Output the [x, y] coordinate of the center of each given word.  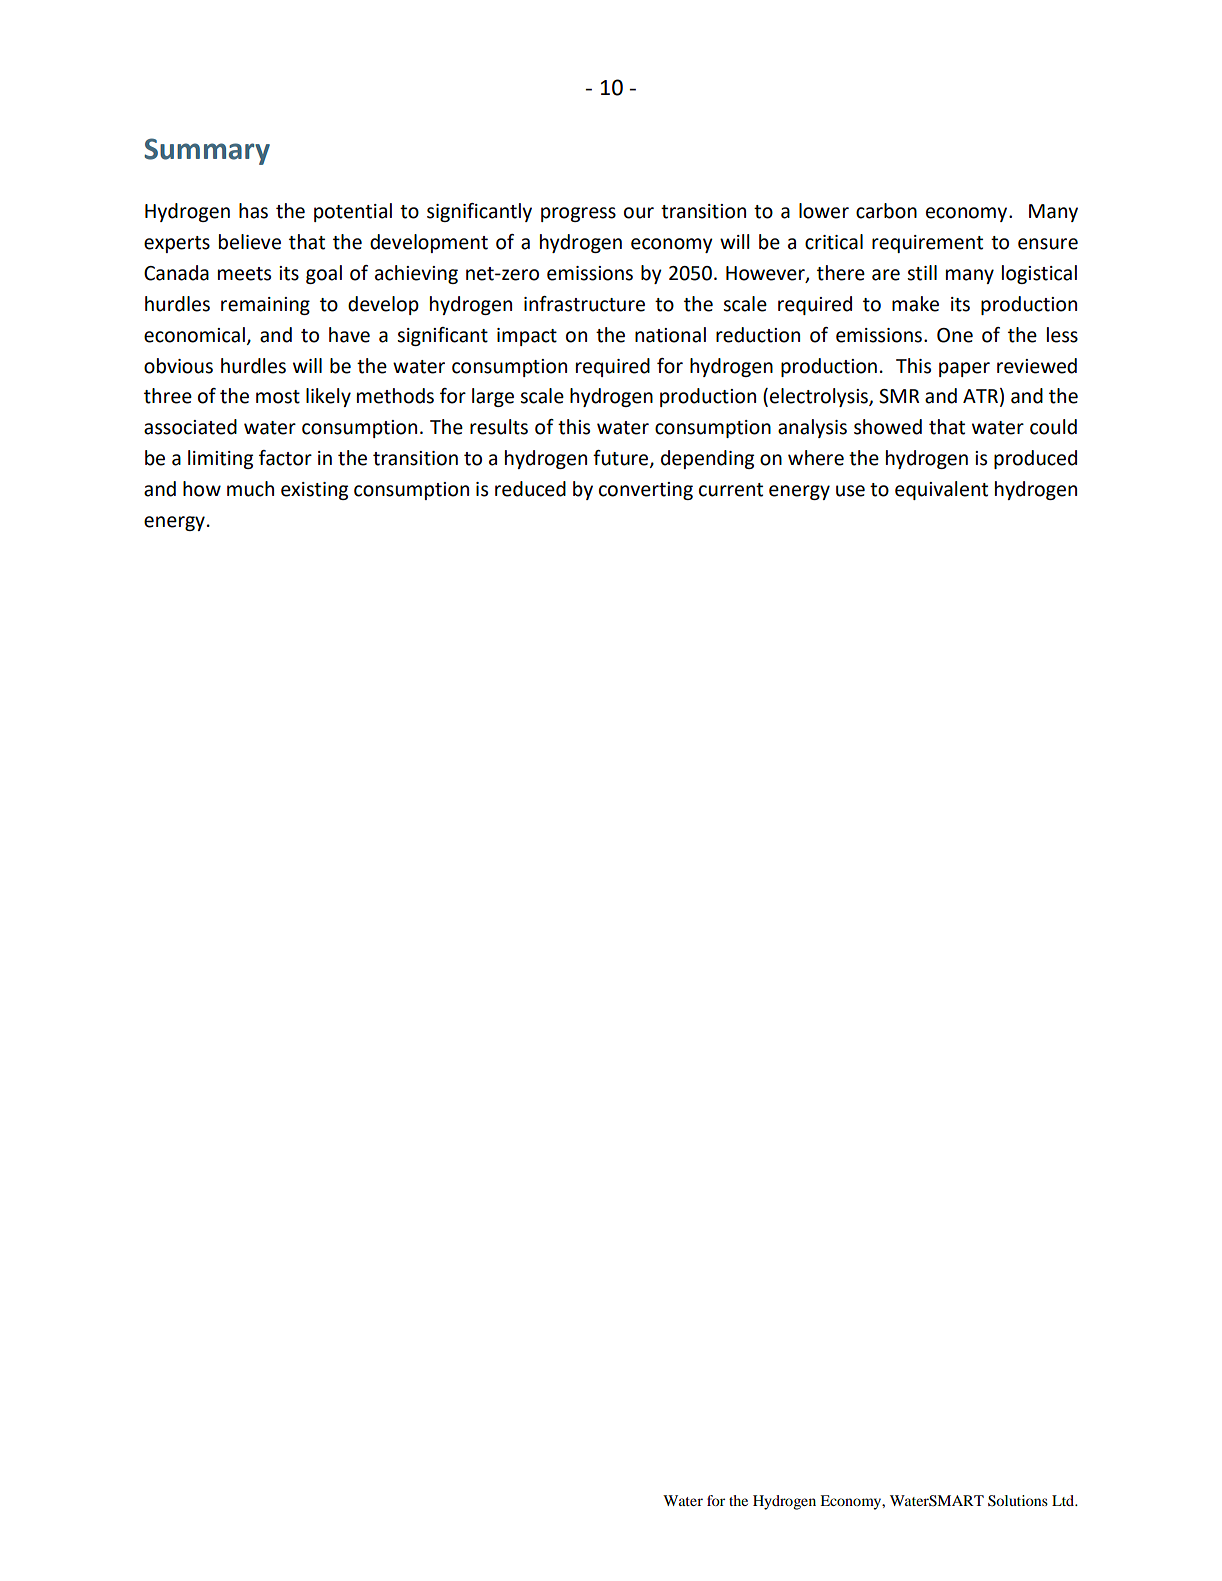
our [639, 213]
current [731, 490]
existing [314, 491]
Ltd [1064, 1500]
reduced [530, 489]
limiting [220, 459]
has [253, 211]
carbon [886, 211]
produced [1035, 459]
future [622, 459]
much [250, 489]
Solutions [1018, 1501]
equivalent [941, 490]
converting [646, 491]
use [850, 491]
